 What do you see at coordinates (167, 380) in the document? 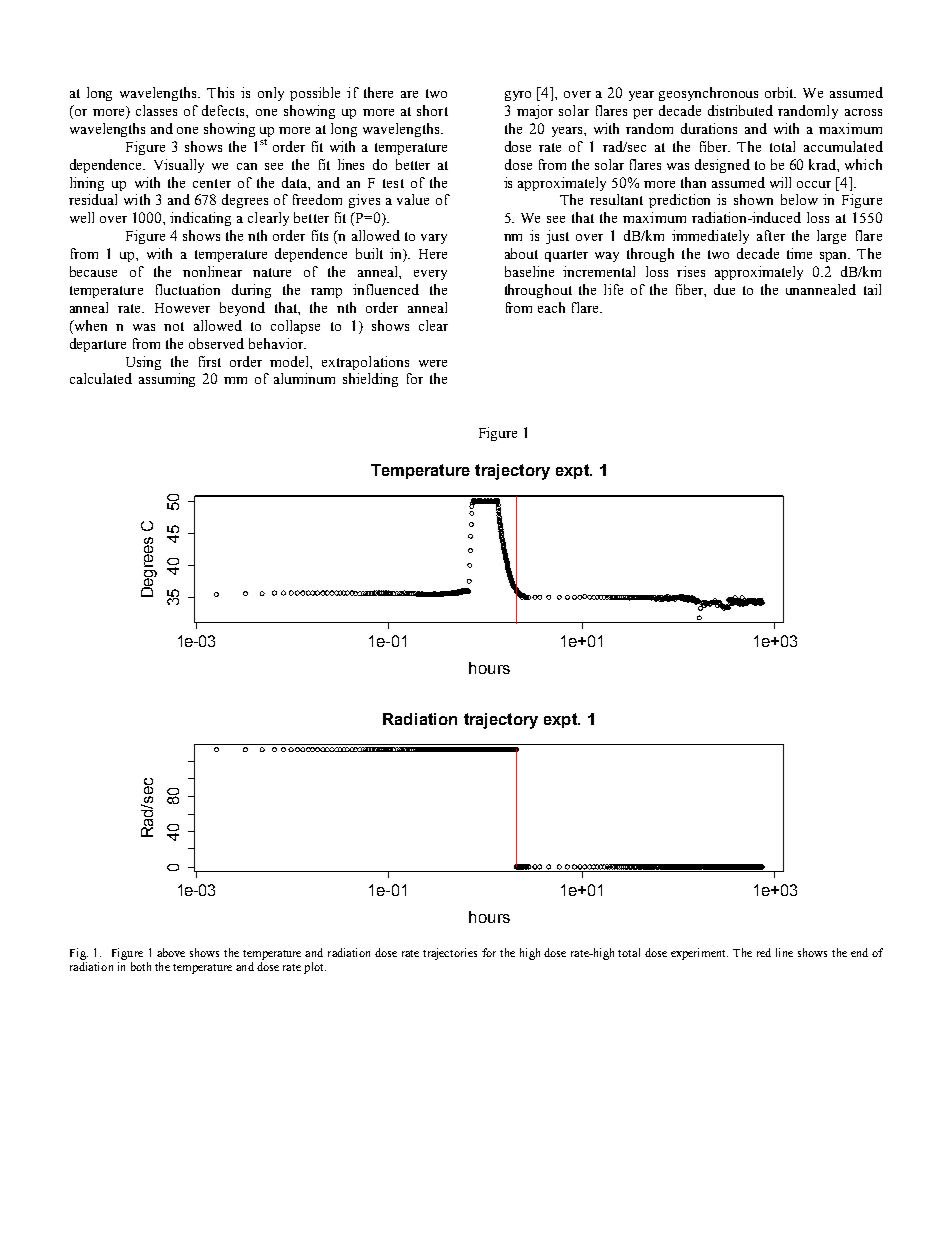
I see `assuming` at bounding box center [167, 380].
